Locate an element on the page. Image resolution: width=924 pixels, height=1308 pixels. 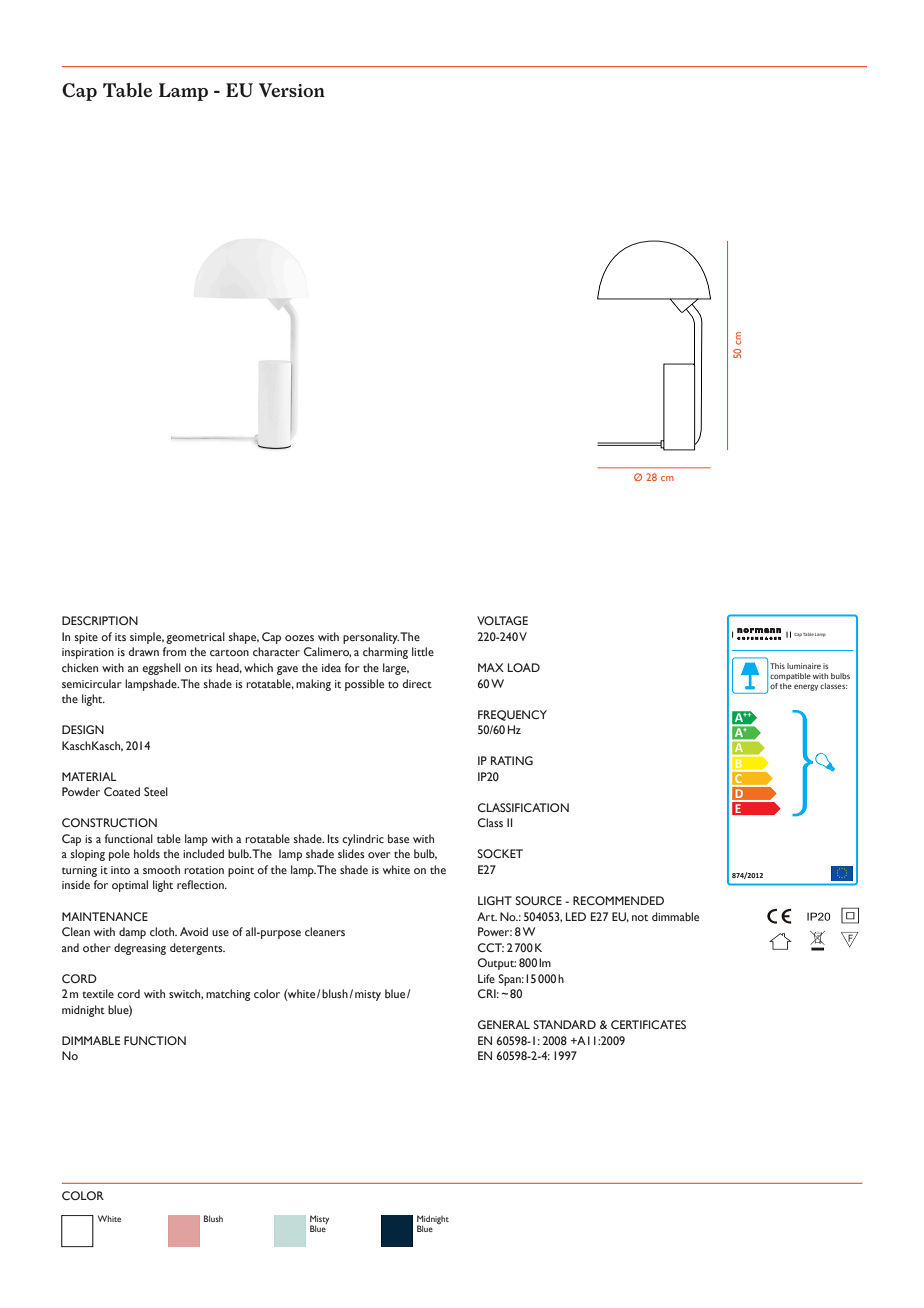
This is located at coordinates (777, 666).
